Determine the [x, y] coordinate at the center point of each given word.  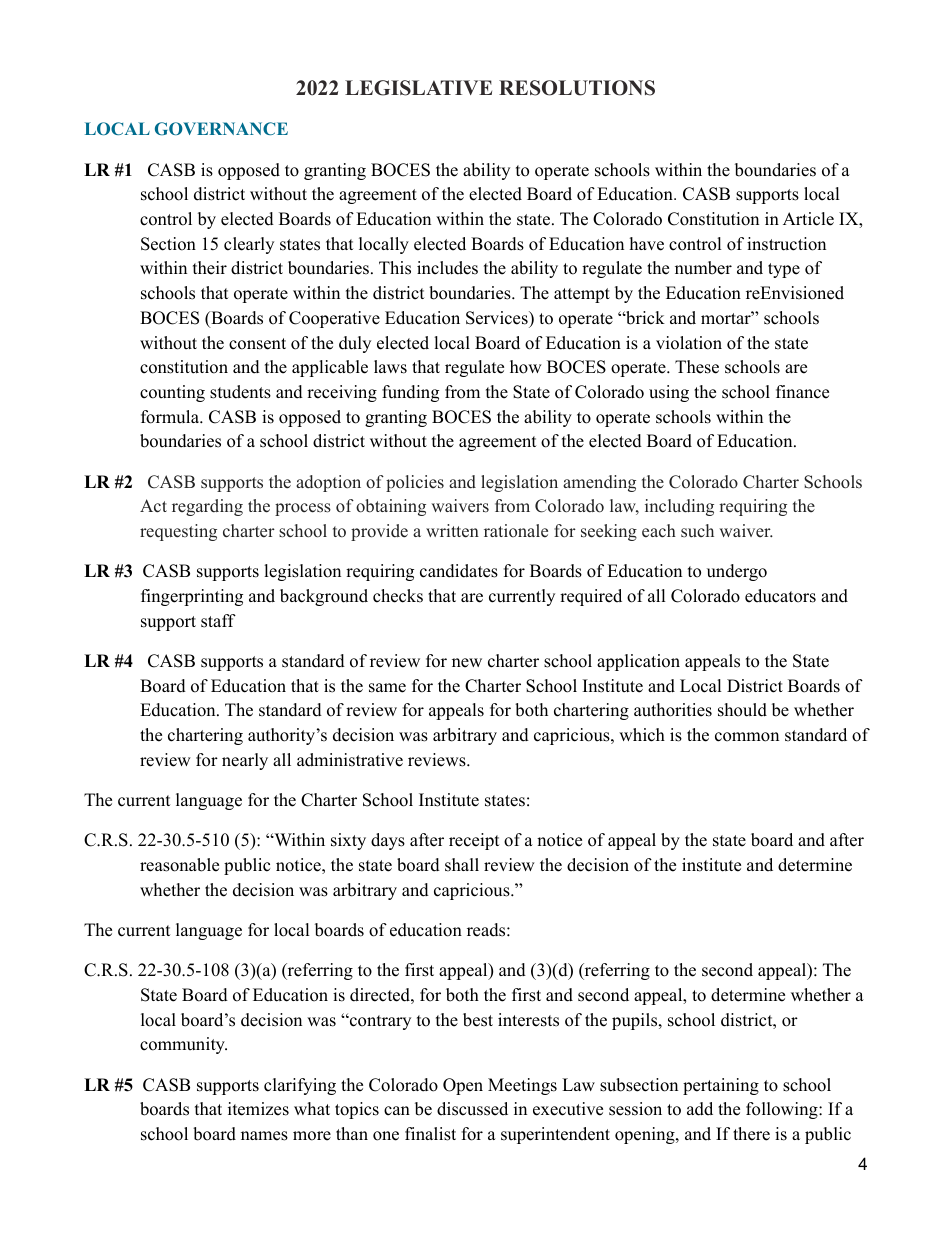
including [679, 507]
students [240, 392]
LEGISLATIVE [418, 88]
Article [808, 219]
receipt [474, 841]
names [264, 1136]
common [747, 737]
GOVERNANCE [221, 128]
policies [415, 483]
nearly [245, 761]
